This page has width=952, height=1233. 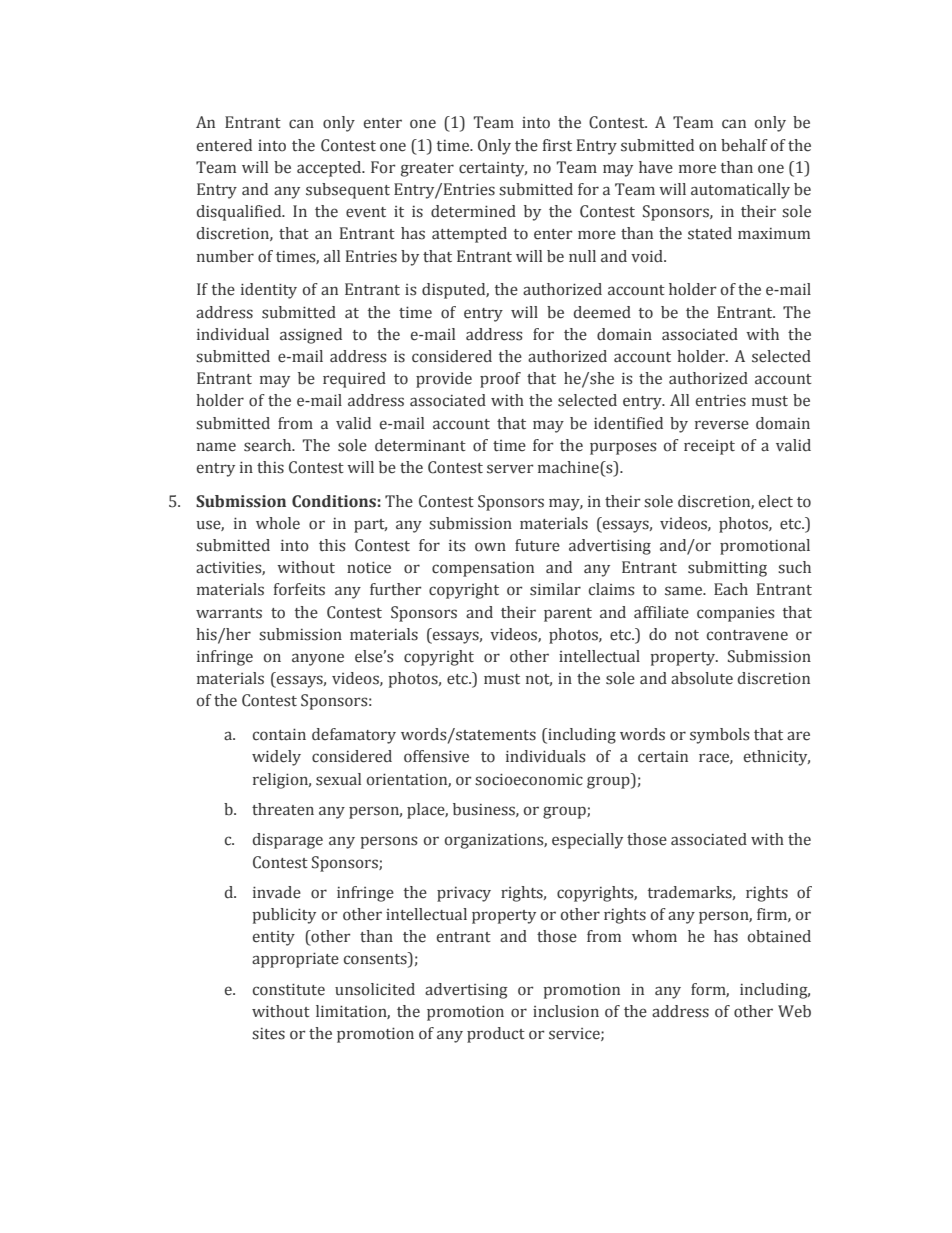 I want to click on Each, so click(x=731, y=589).
